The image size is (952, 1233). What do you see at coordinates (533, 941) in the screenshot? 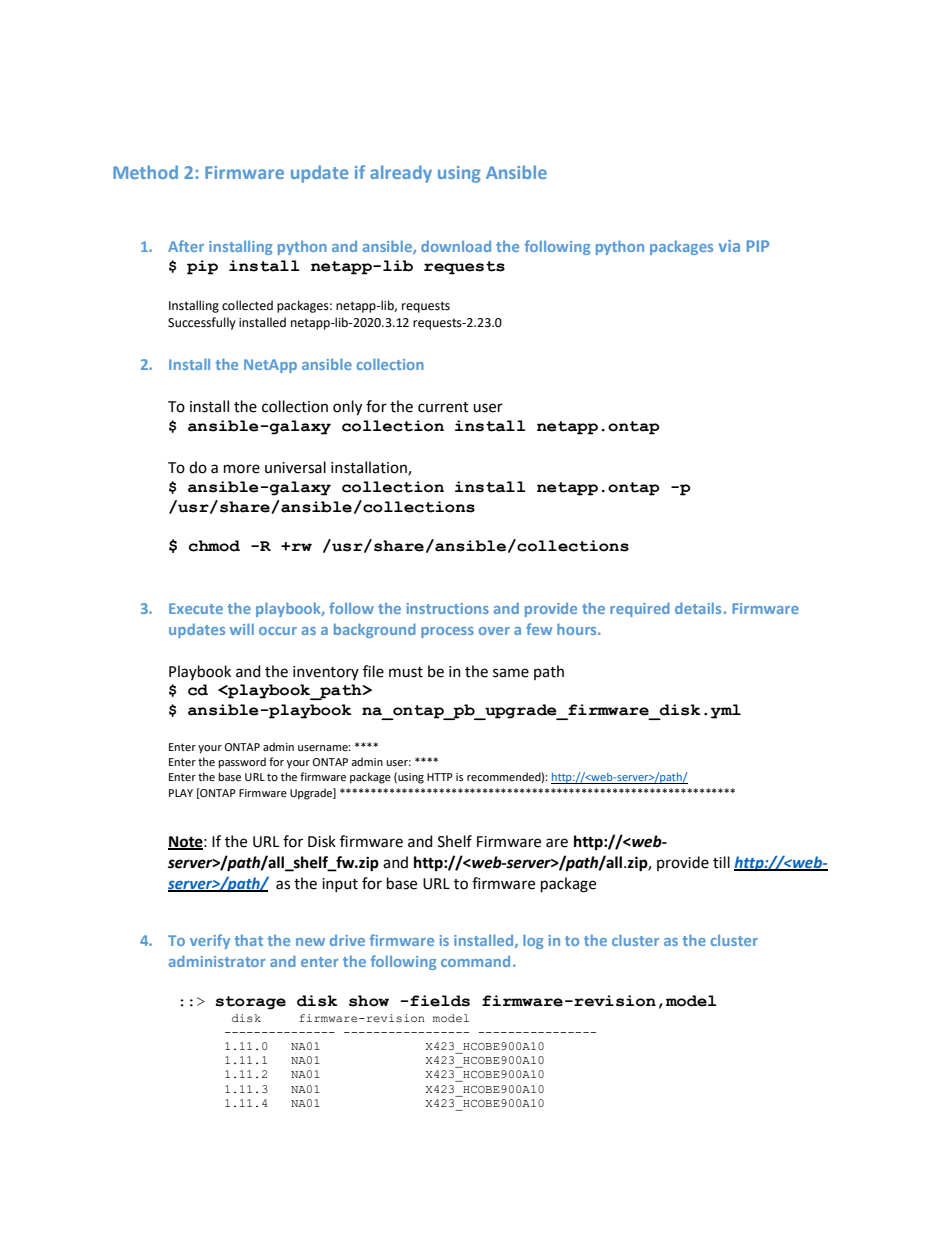
I see `log` at bounding box center [533, 941].
